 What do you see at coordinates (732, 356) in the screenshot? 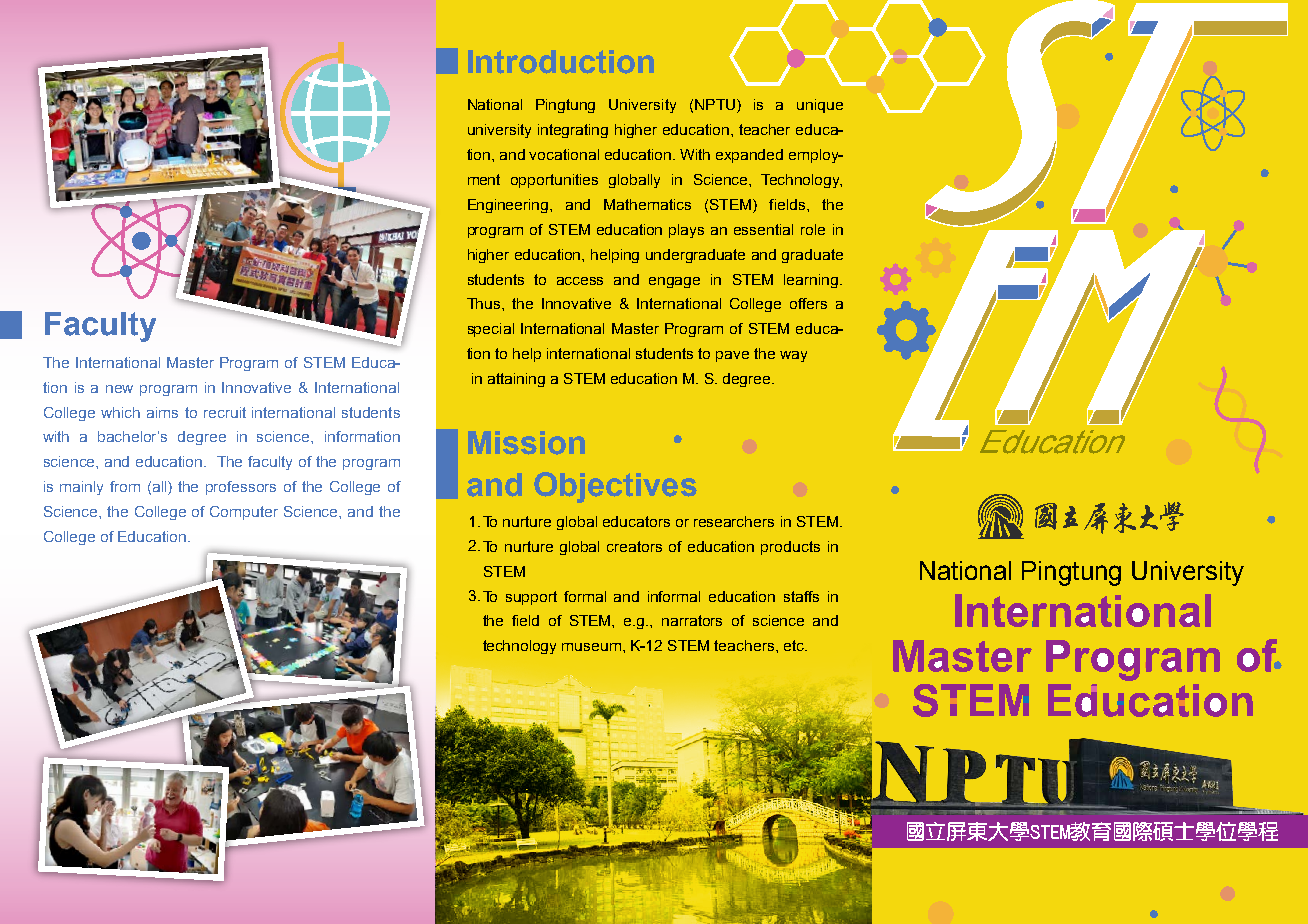
I see `pave` at bounding box center [732, 356].
